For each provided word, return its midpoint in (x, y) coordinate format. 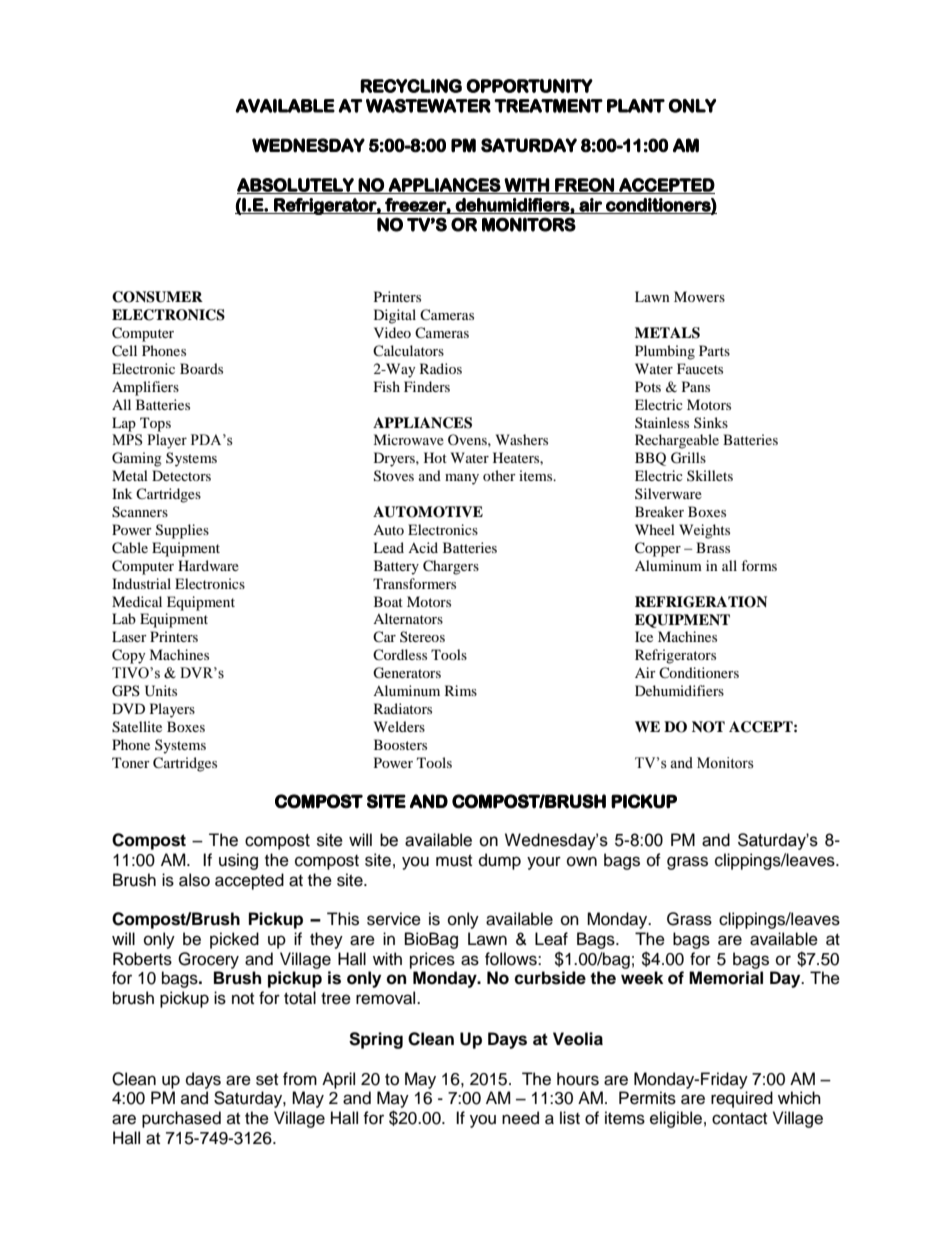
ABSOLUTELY (296, 186)
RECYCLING (411, 86)
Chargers (451, 567)
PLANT (636, 106)
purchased (181, 1119)
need (520, 1118)
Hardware (208, 565)
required (742, 1099)
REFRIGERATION (701, 602)
